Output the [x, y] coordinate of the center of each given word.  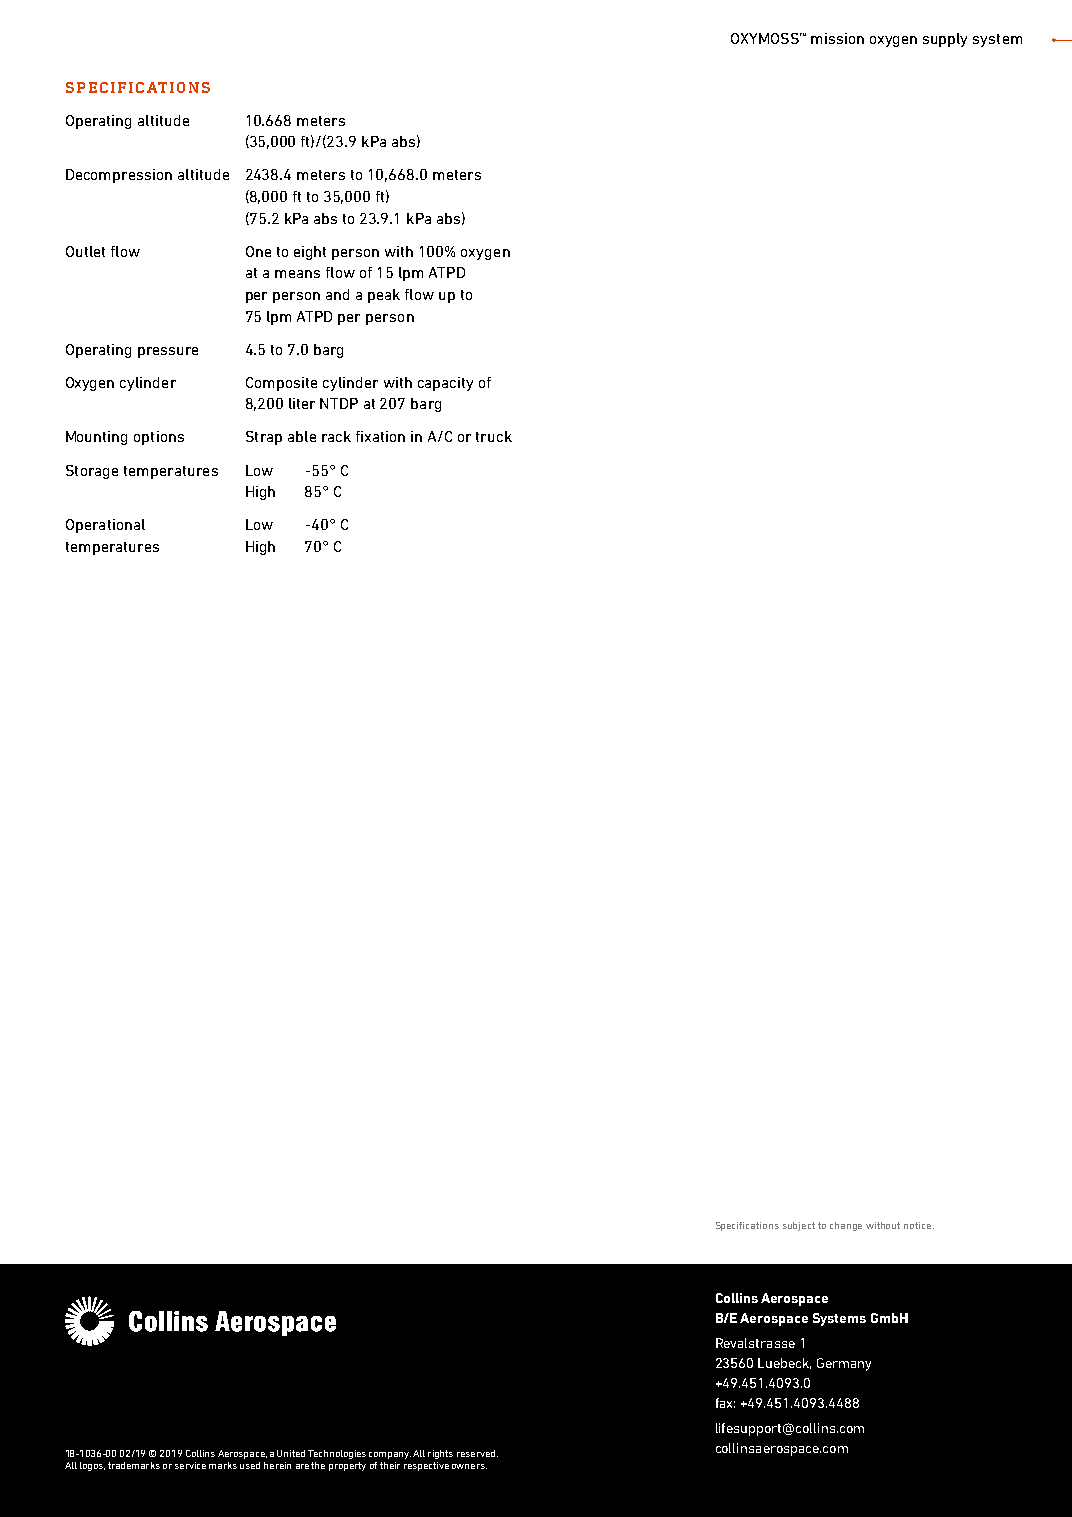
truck [494, 436]
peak [384, 296]
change [846, 1226]
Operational [105, 526]
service [190, 1465]
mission [837, 38]
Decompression [119, 176]
